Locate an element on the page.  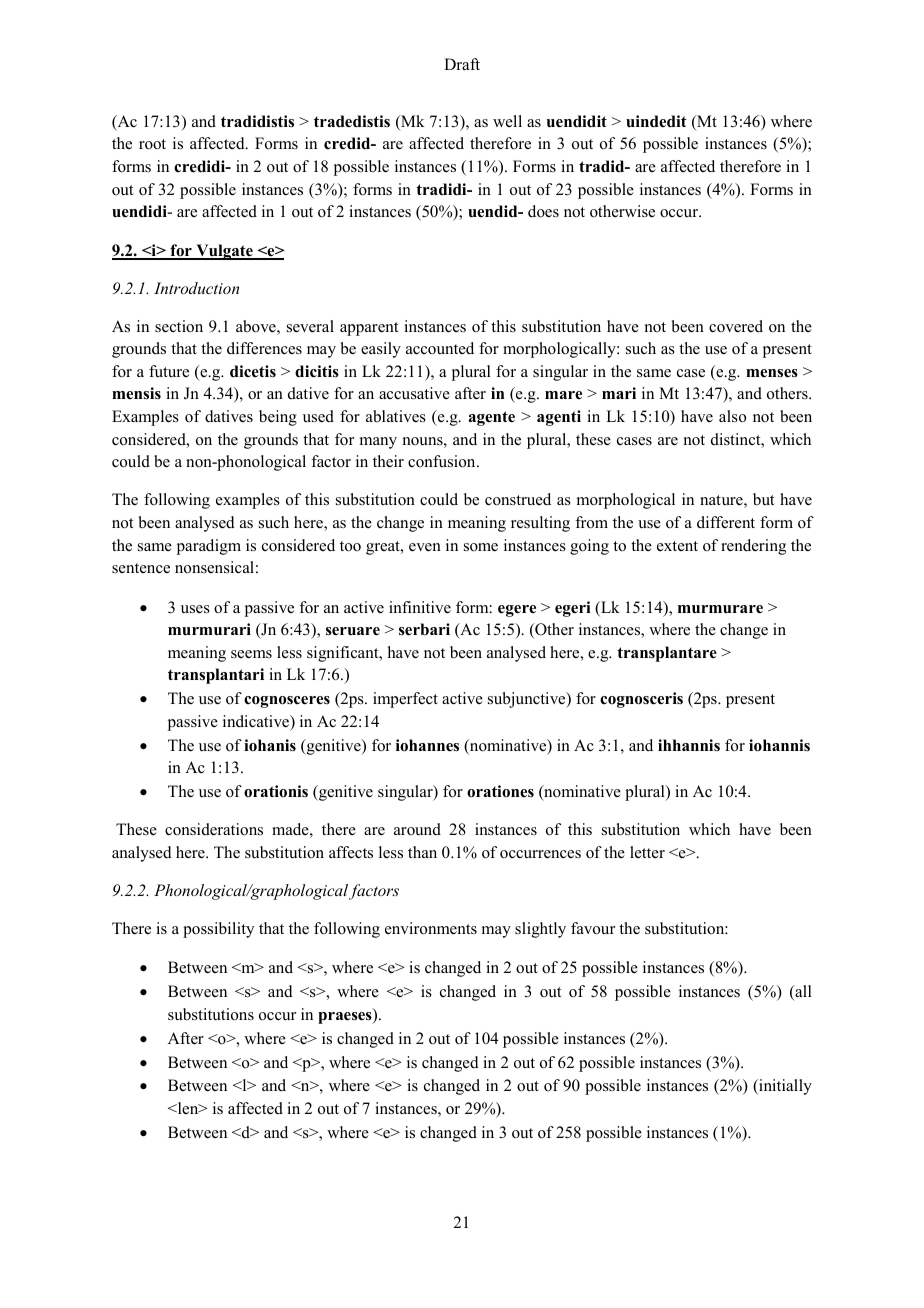
accounted is located at coordinates (440, 348).
